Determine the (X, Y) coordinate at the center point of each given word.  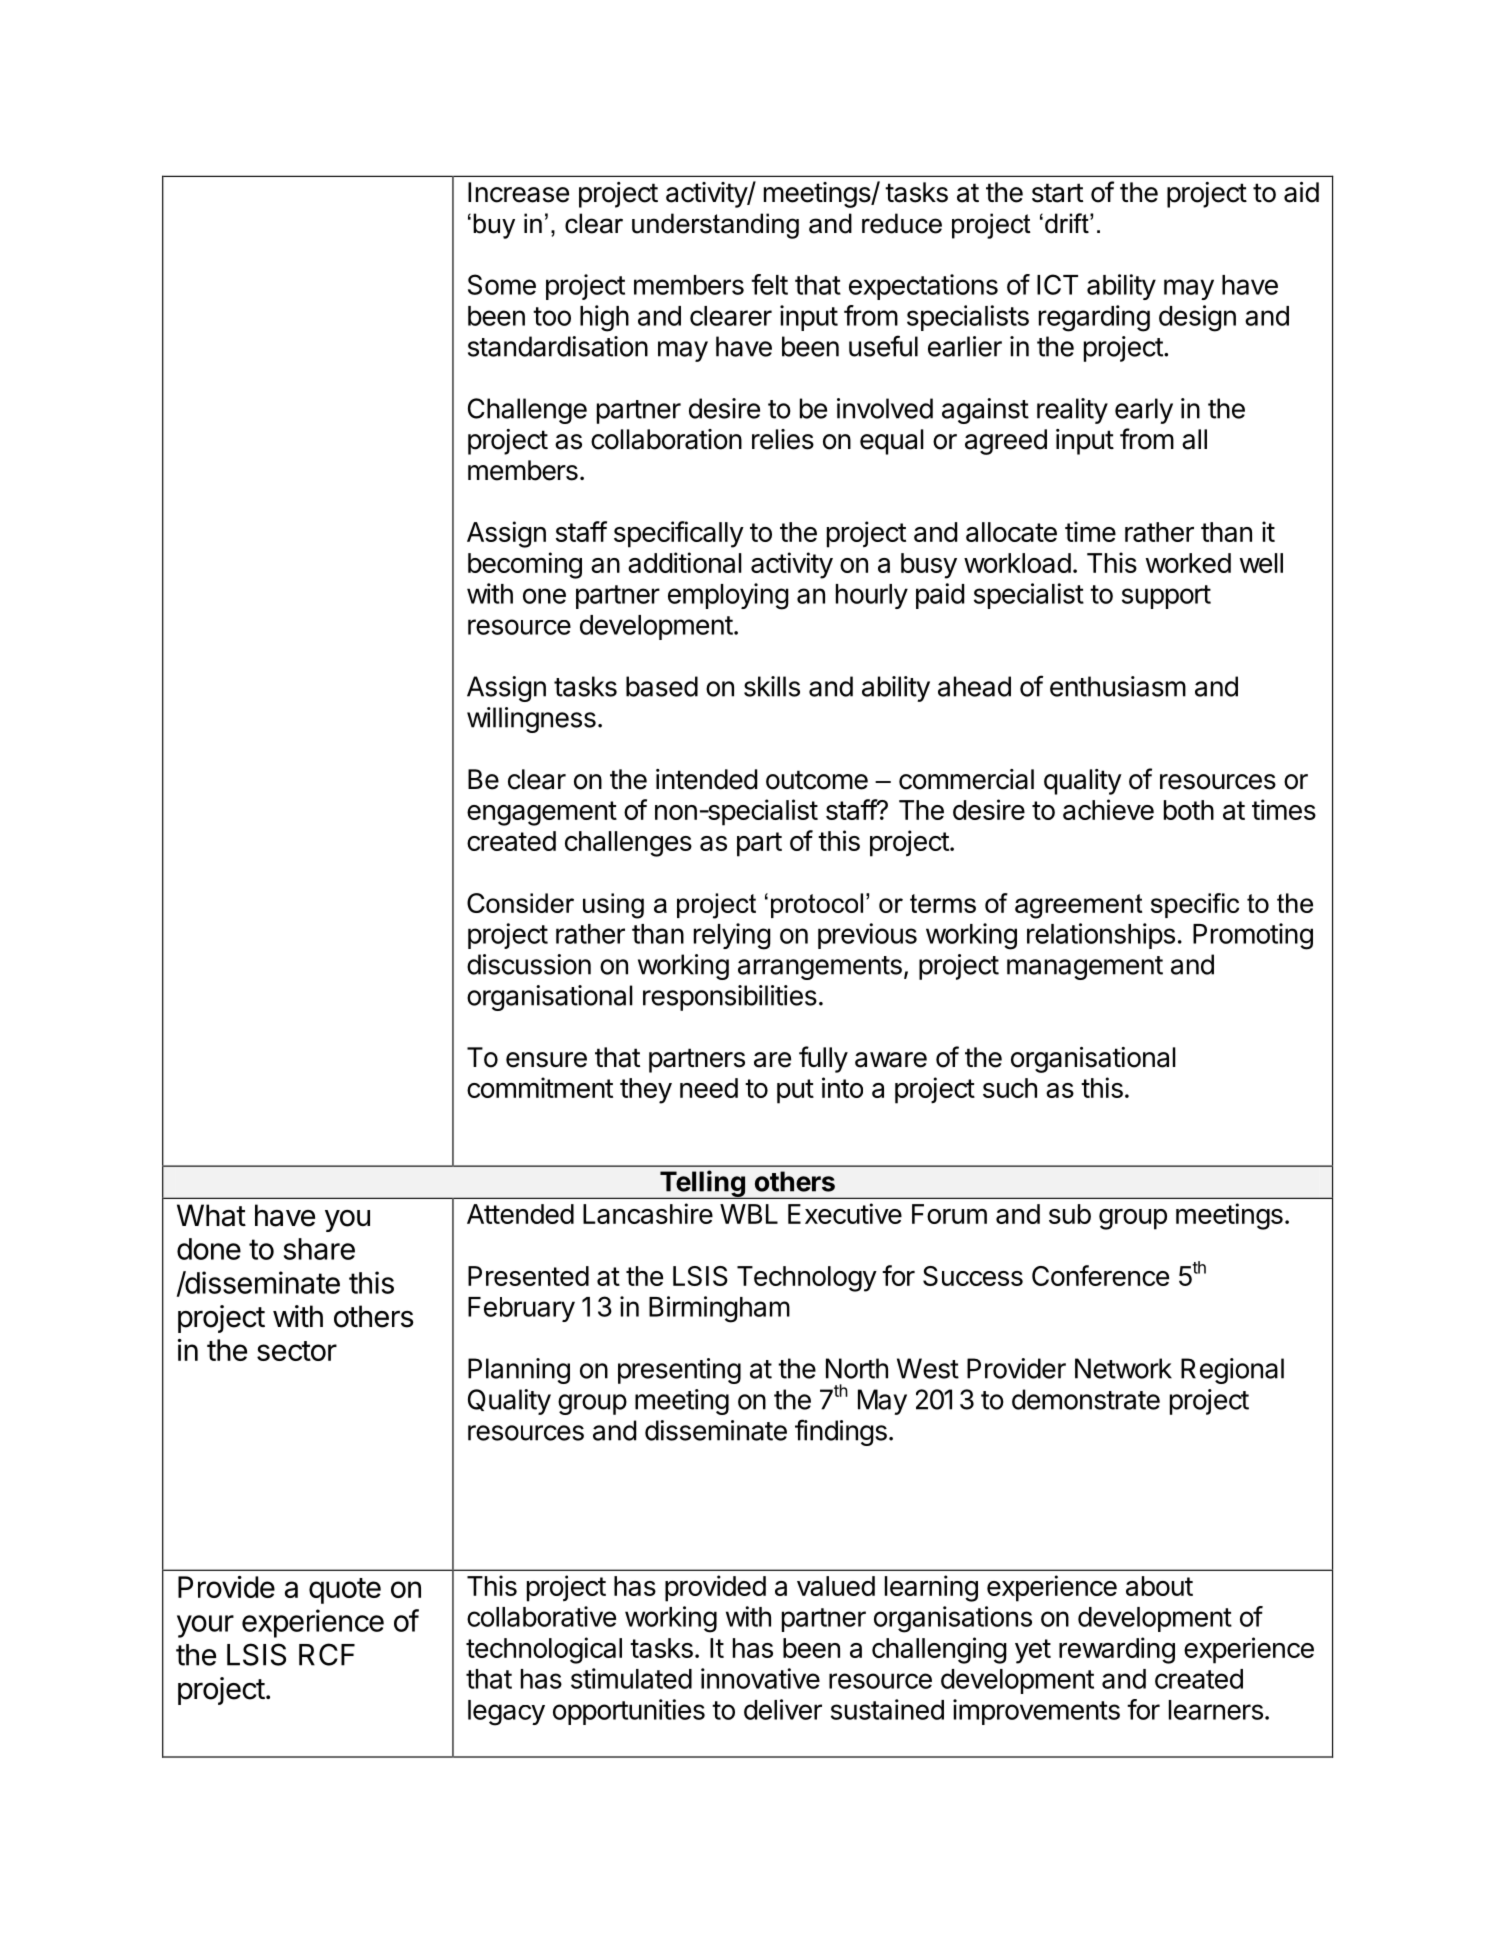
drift (1068, 223)
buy (494, 226)
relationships (1101, 936)
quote (345, 1591)
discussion (529, 964)
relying (732, 936)
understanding (715, 226)
